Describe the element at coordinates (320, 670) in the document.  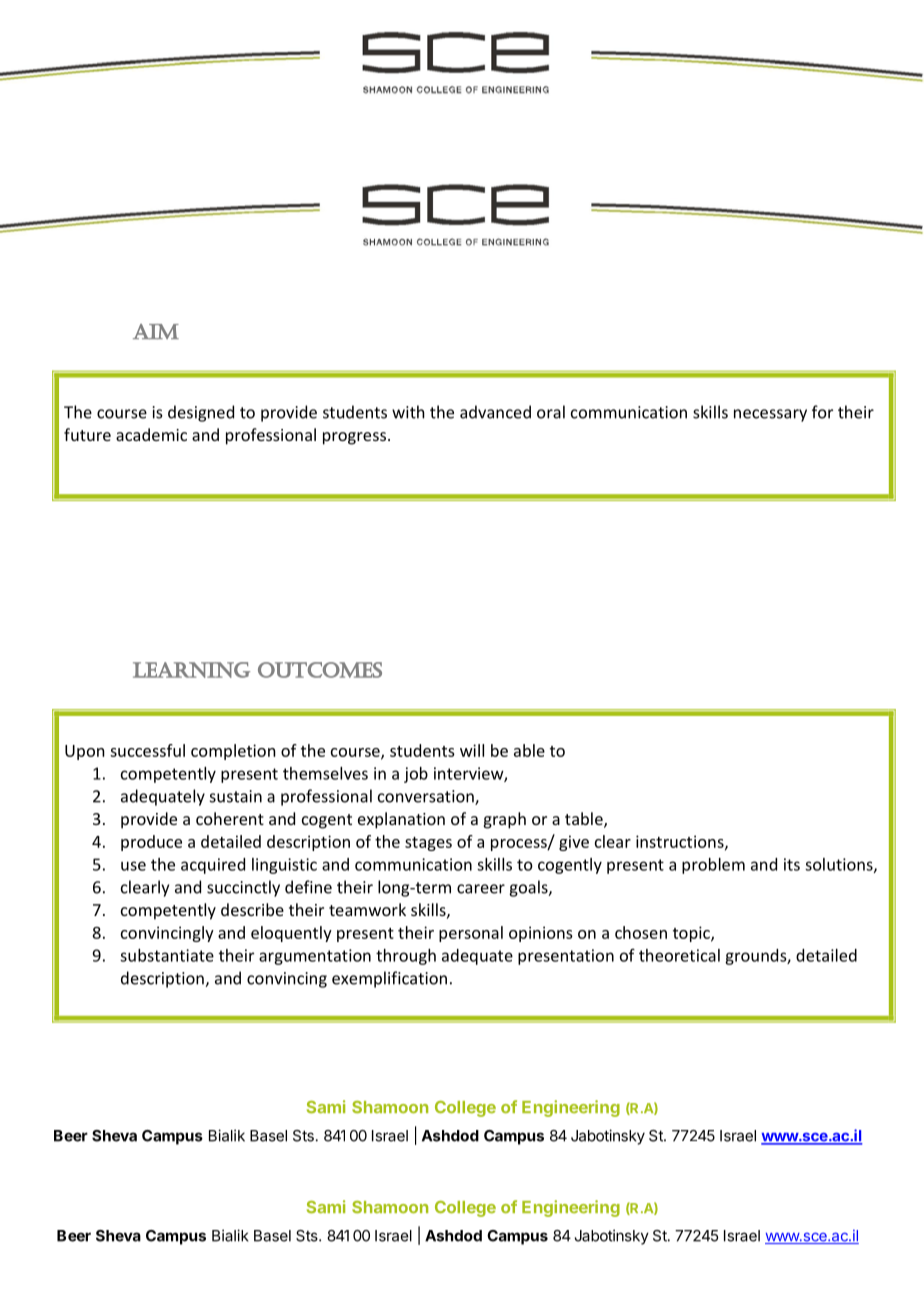
I see `OUTCOMES` at that location.
